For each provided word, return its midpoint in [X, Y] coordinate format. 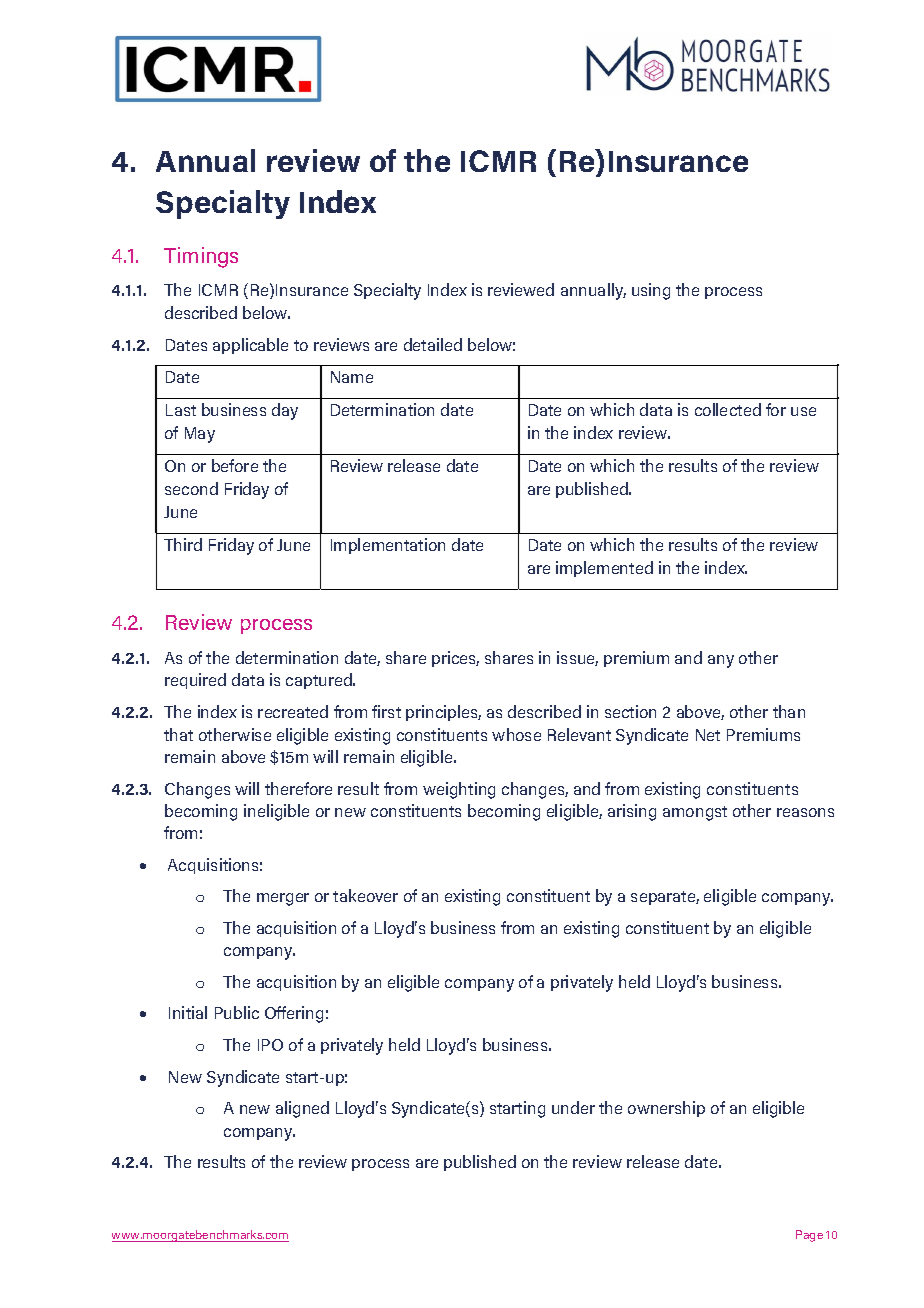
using [651, 291]
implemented [604, 569]
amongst [695, 813]
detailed [433, 344]
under [573, 1107]
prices [455, 659]
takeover [365, 895]
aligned [302, 1109]
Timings [201, 257]
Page [809, 1236]
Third [183, 544]
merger [283, 899]
